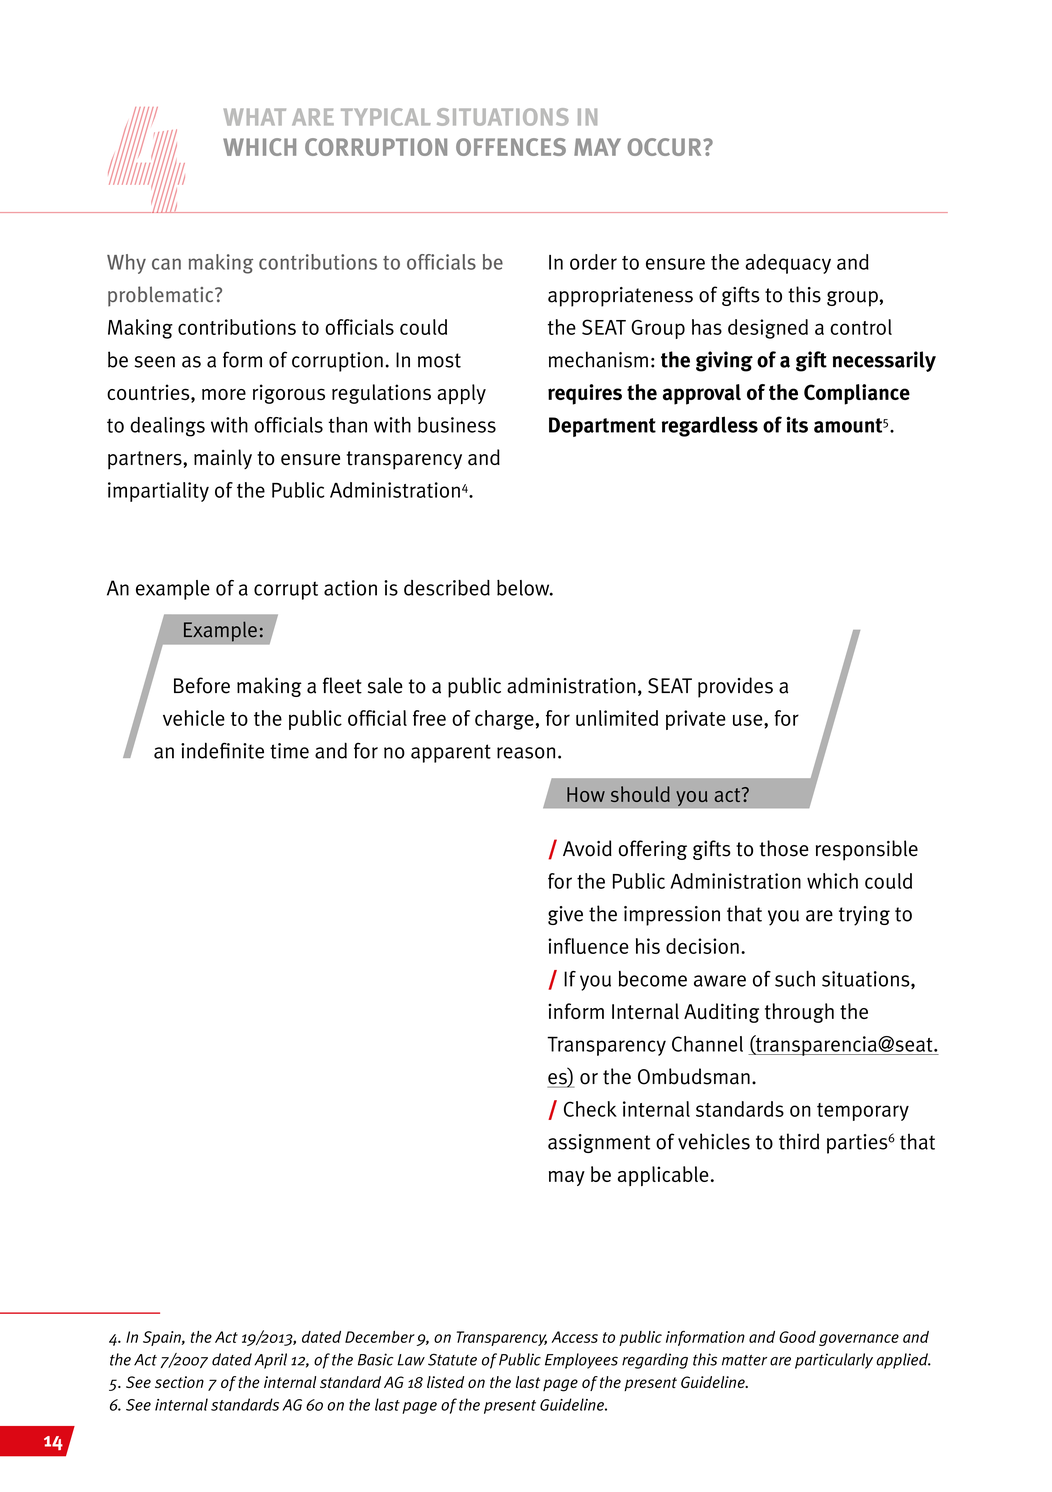 The image size is (1052, 1492). What do you see at coordinates (526, 753) in the image?
I see `reason` at bounding box center [526, 753].
